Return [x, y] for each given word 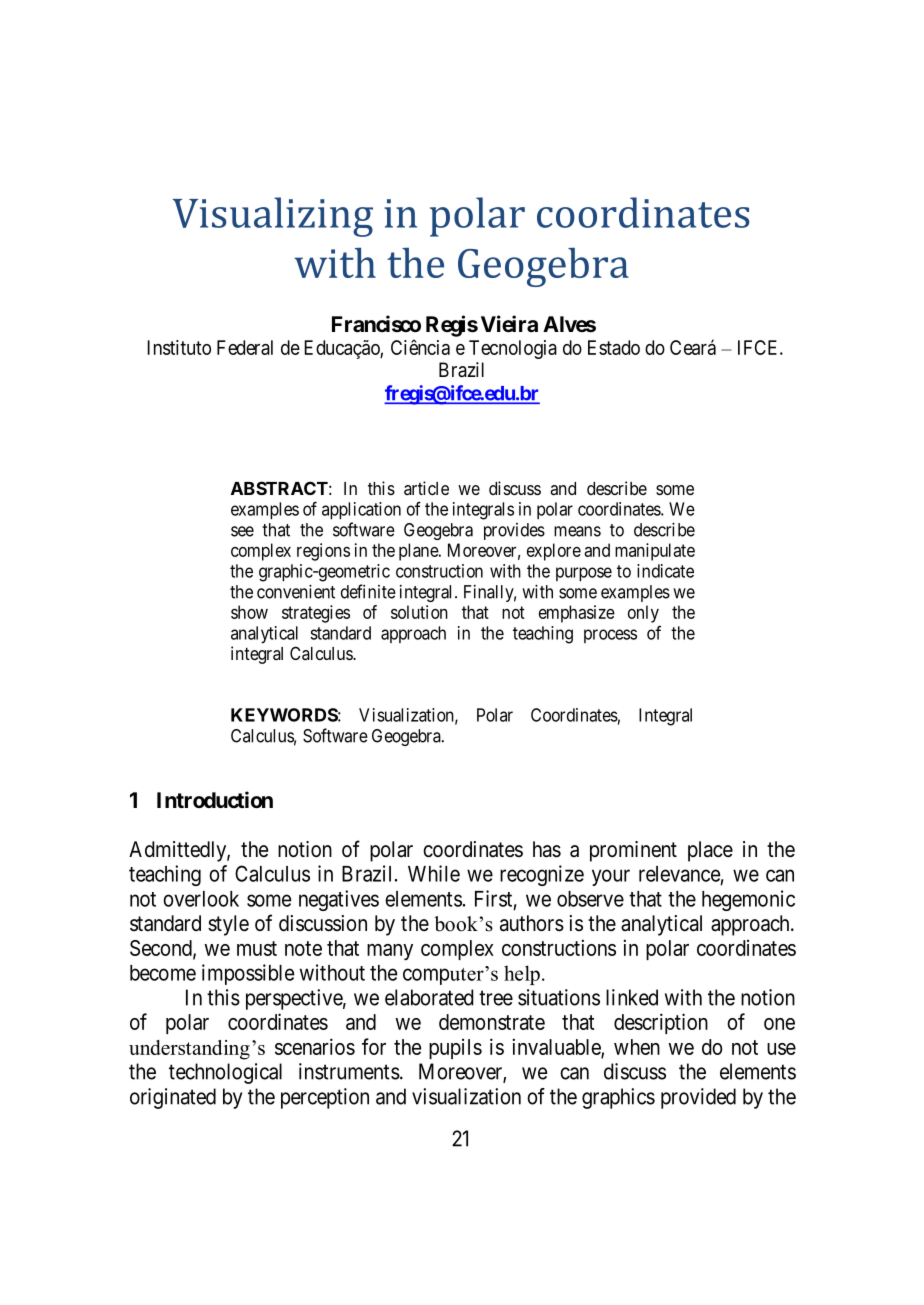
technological [225, 1073]
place [710, 851]
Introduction [215, 799]
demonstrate [492, 1022]
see [242, 531]
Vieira [509, 324]
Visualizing [273, 217]
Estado [614, 347]
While [434, 873]
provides [514, 531]
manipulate [655, 552]
